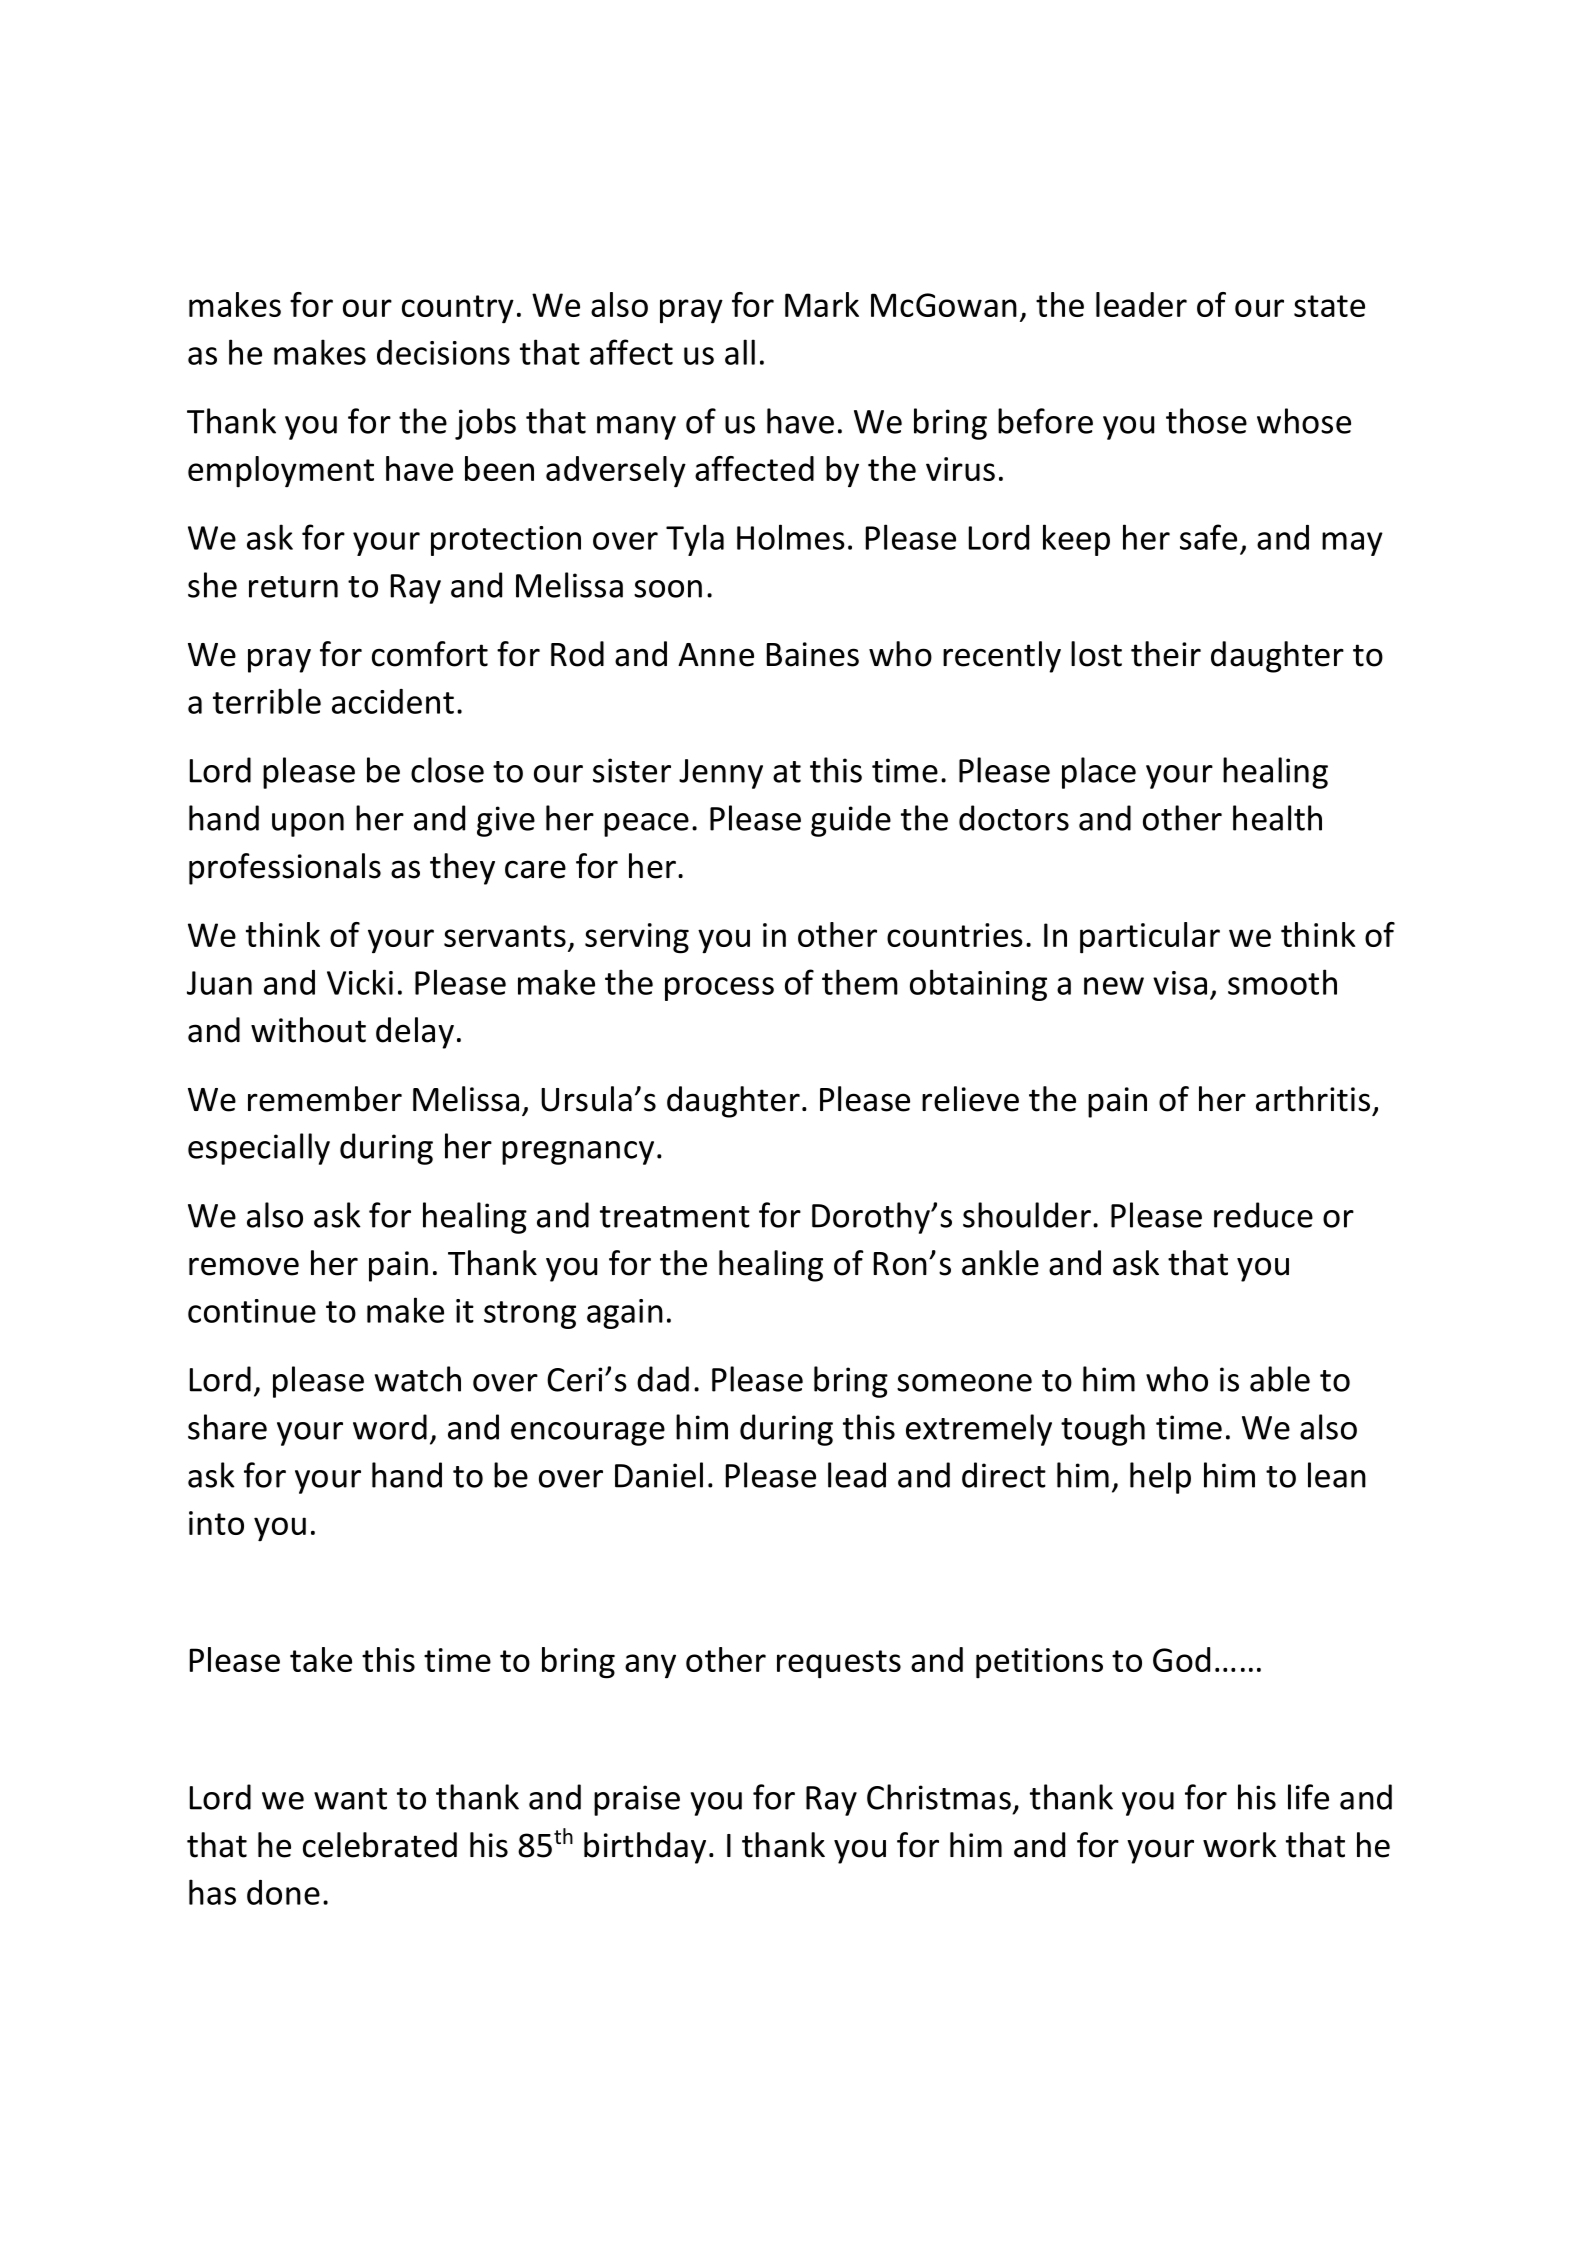 Image resolution: width=1586 pixels, height=2243 pixels. Describe the element at coordinates (390, 1427) in the page. I see `word` at that location.
